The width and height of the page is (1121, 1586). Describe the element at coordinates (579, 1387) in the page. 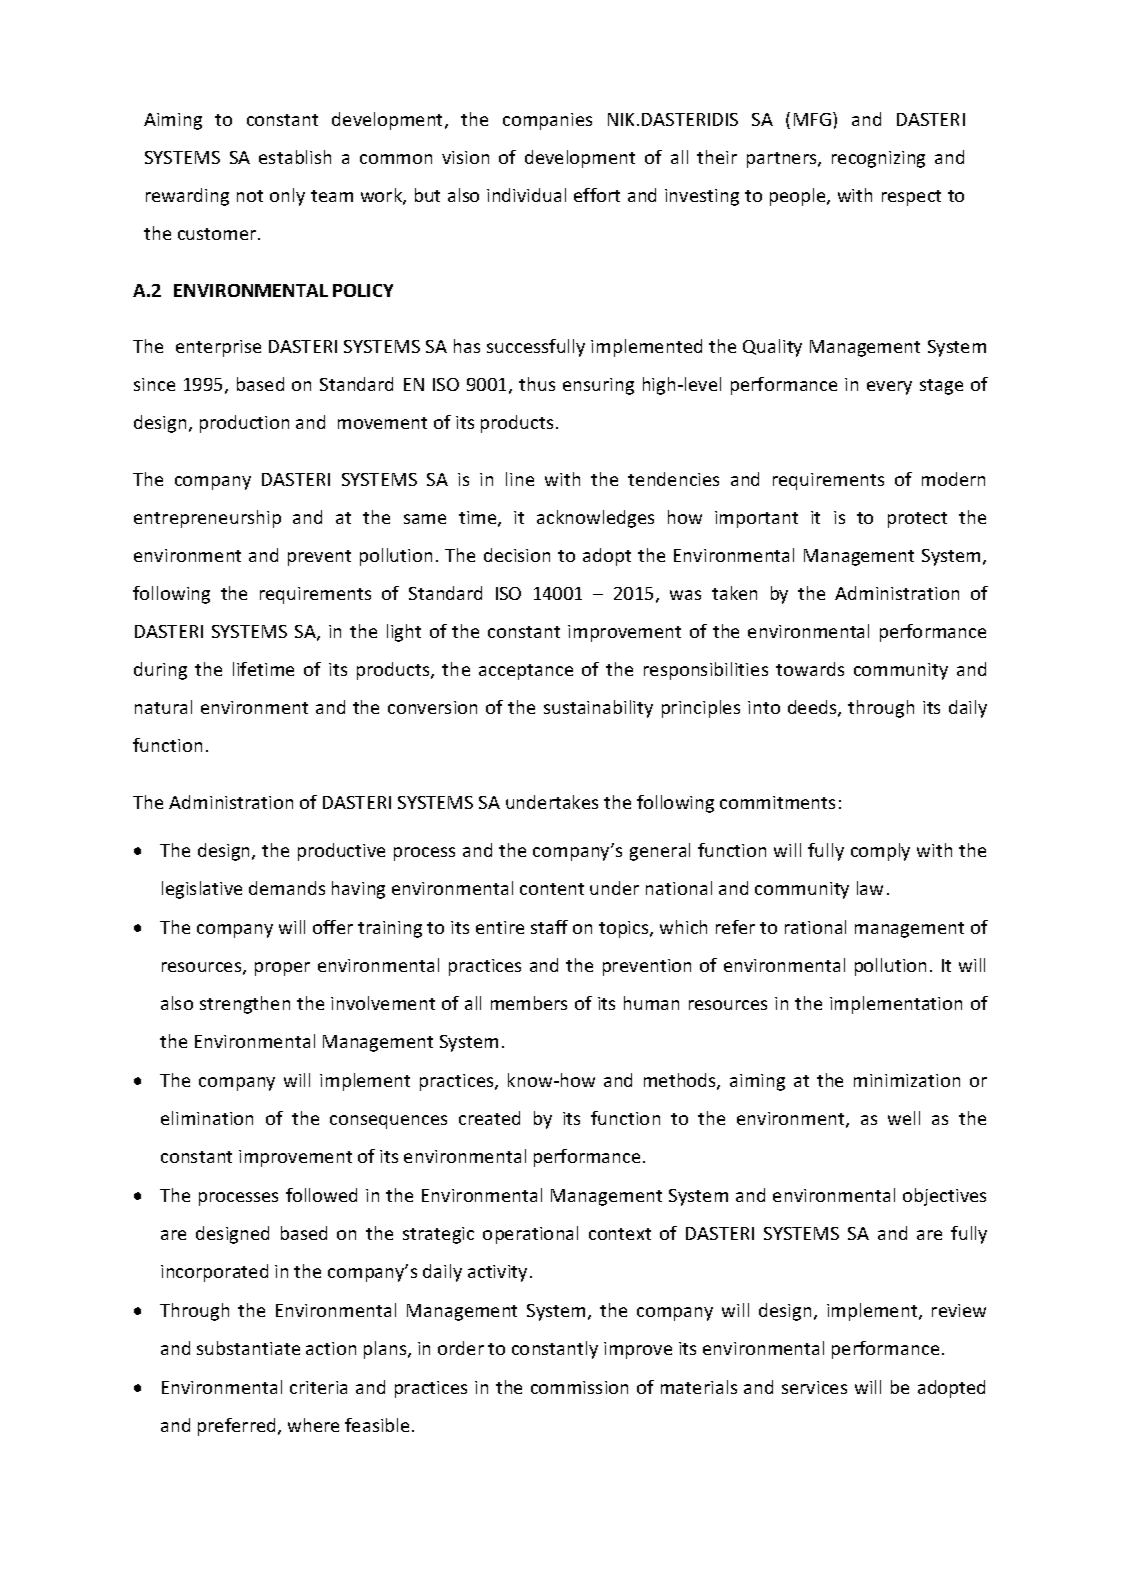

I see `commission` at that location.
